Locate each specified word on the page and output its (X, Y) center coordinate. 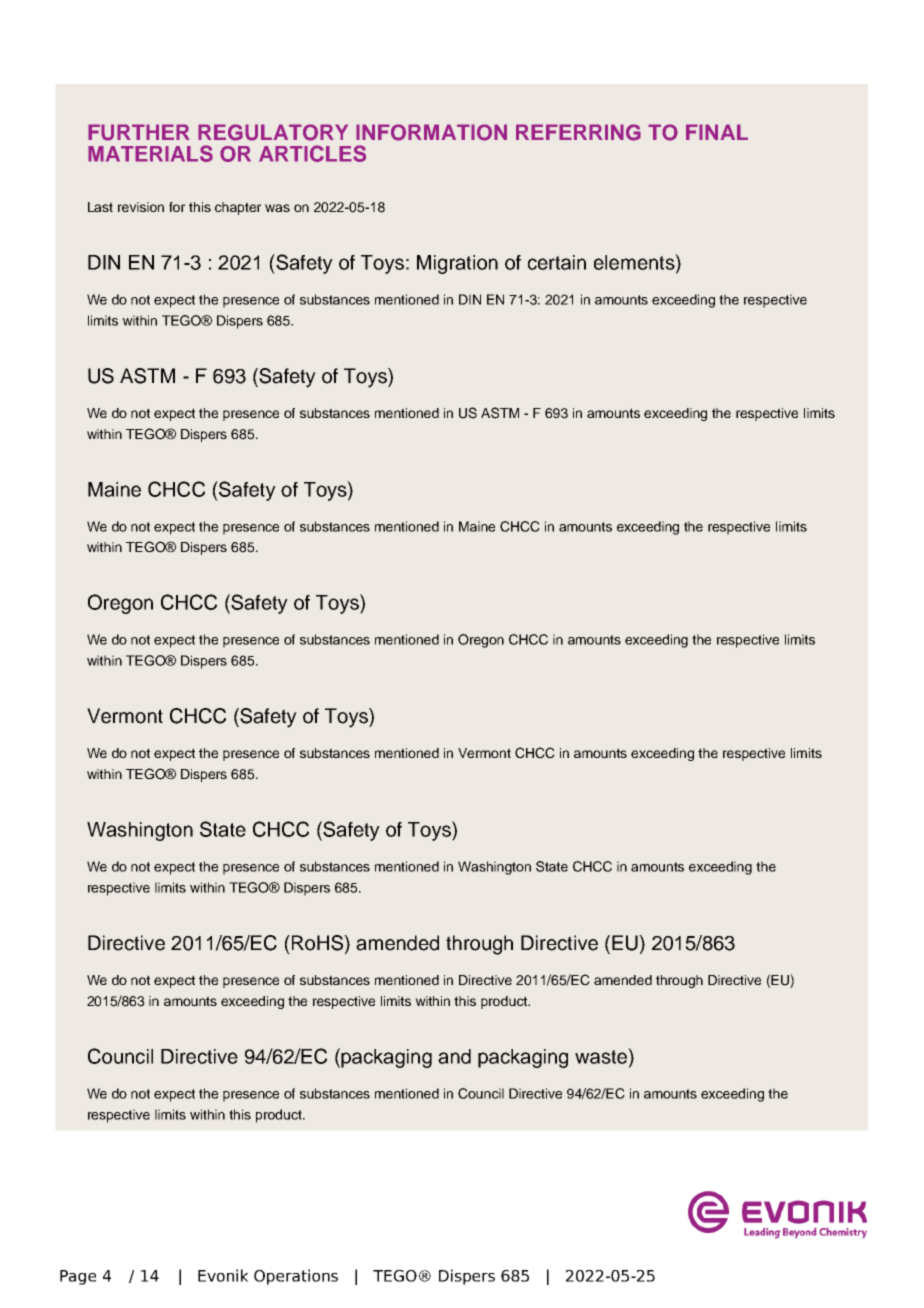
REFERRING (578, 132)
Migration (457, 264)
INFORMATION (431, 132)
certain (557, 262)
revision (141, 207)
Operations (296, 1277)
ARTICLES (312, 153)
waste (602, 1056)
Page (78, 1277)
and (454, 1056)
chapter (238, 208)
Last (100, 207)
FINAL (717, 132)
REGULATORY (273, 132)
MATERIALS (150, 153)
